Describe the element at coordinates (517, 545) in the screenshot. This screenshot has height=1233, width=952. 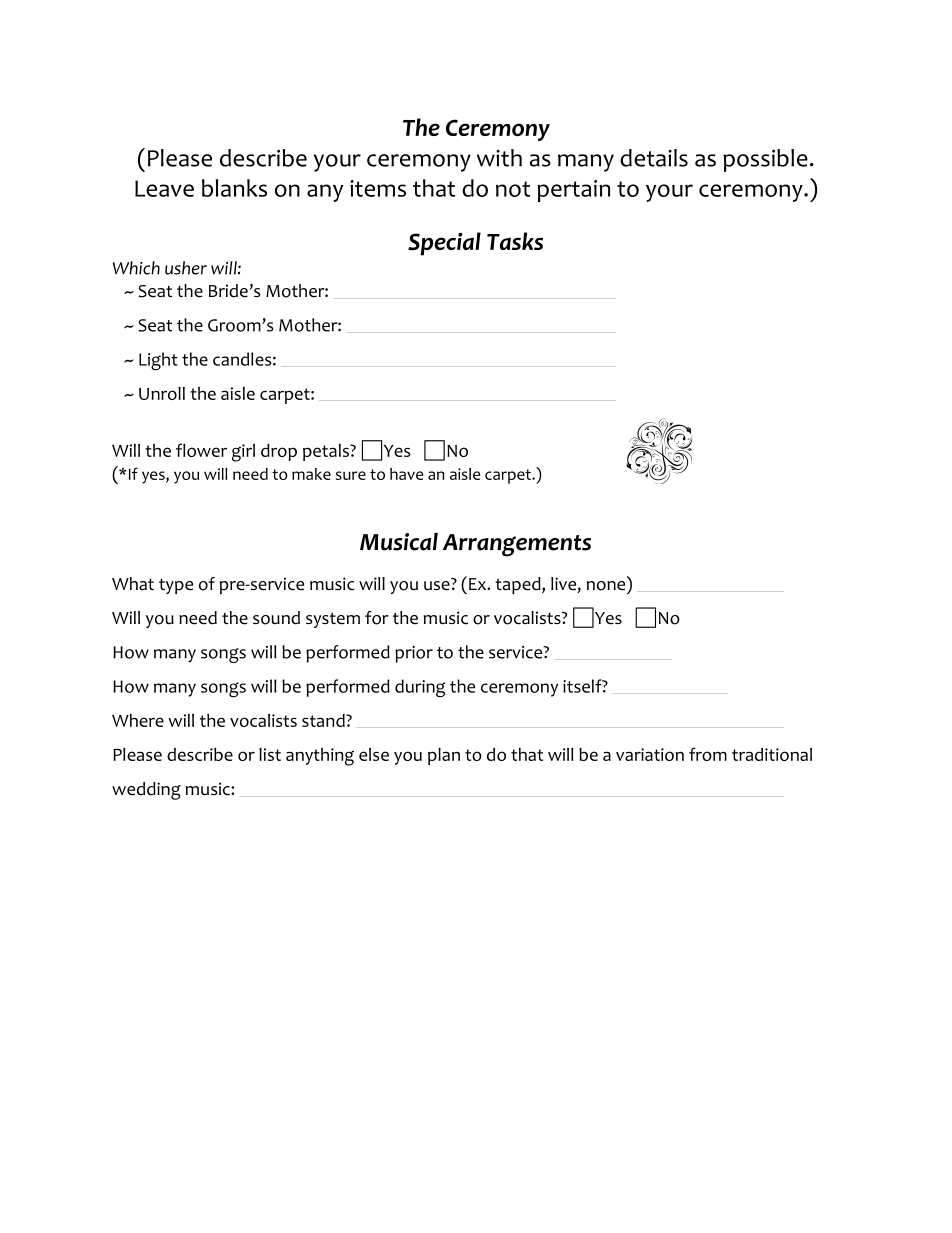
I see `Arrangements` at that location.
